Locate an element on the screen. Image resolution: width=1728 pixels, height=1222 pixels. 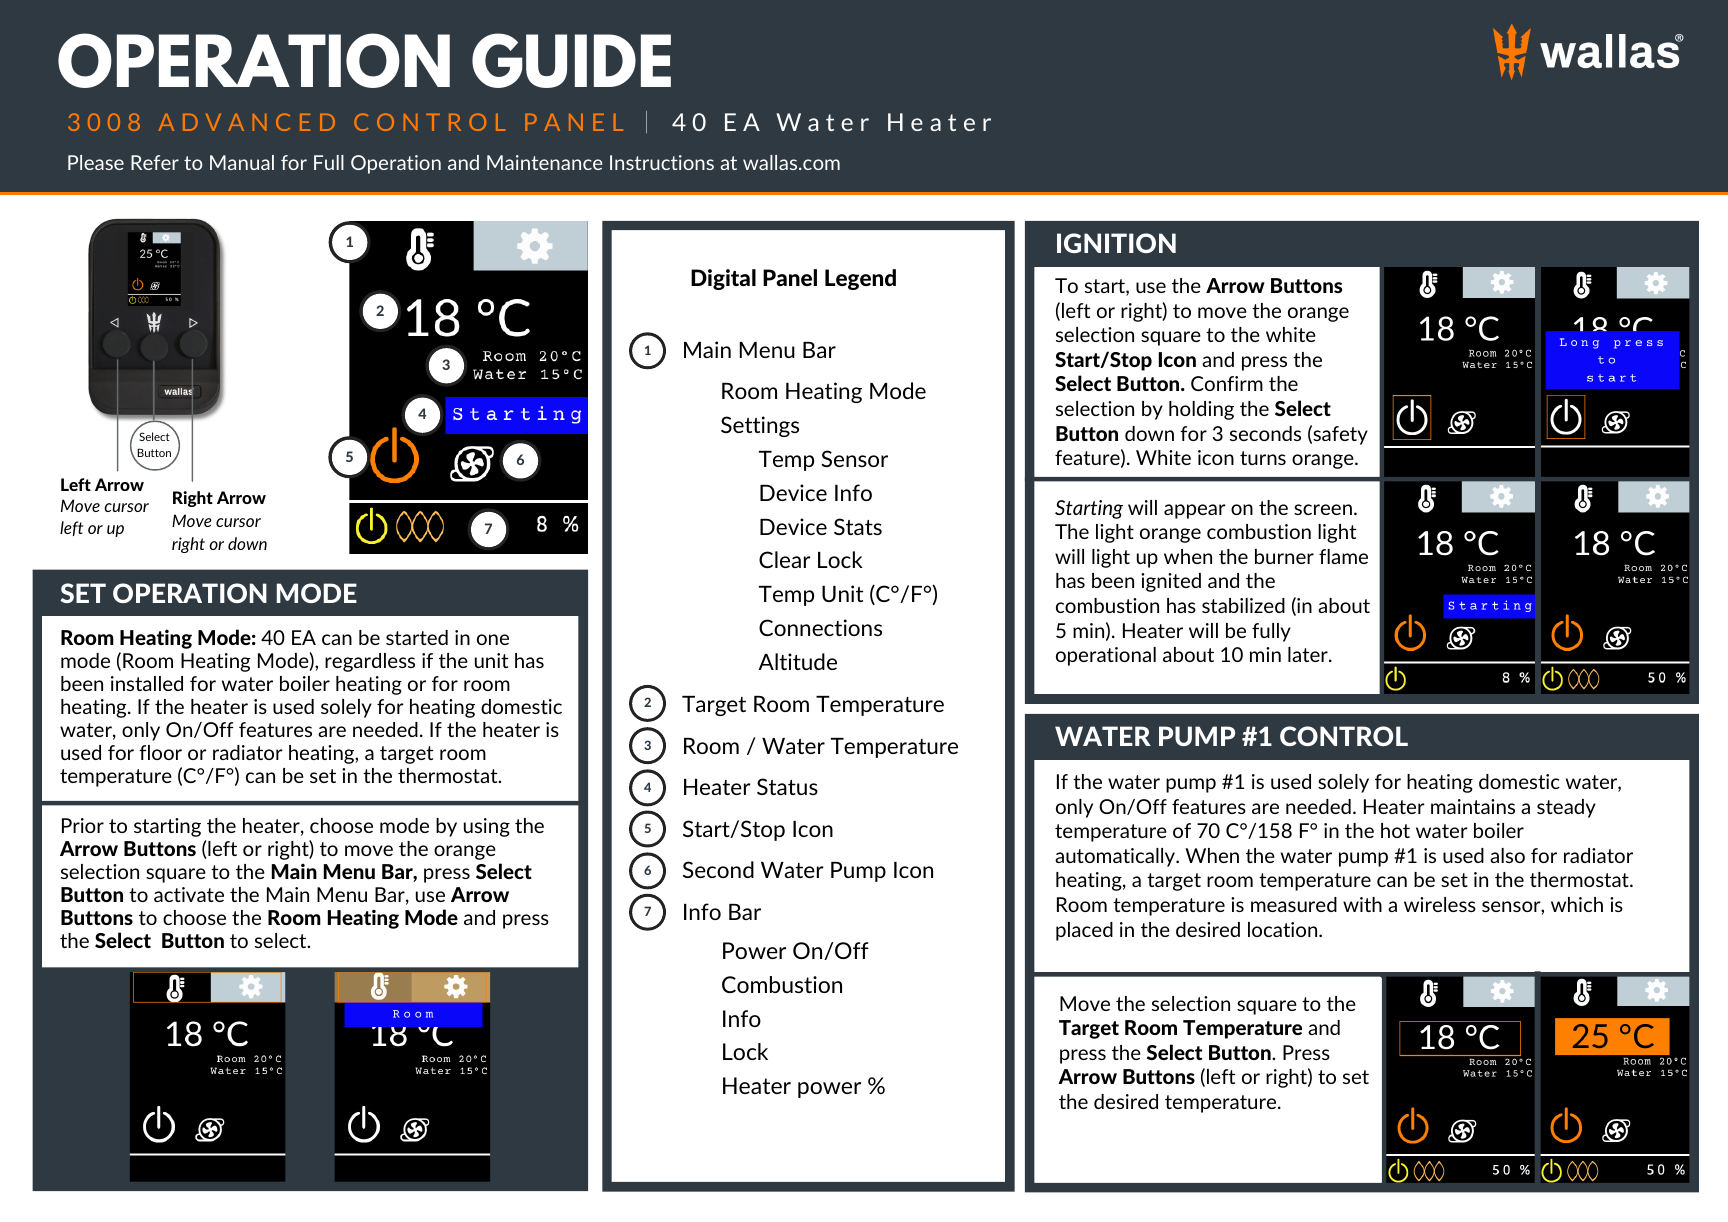
IGNITION is located at coordinates (1116, 243).
